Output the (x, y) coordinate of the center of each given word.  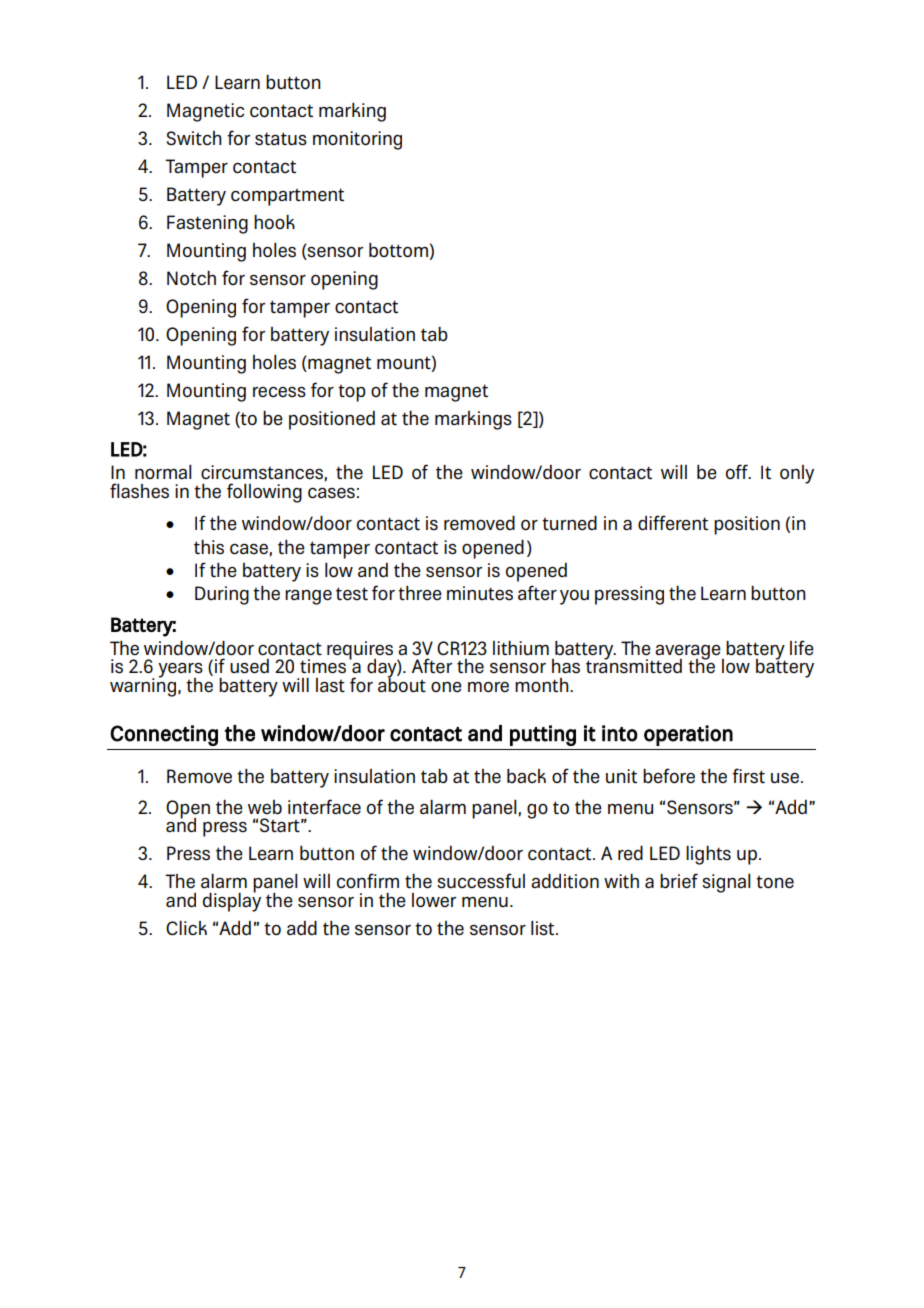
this (209, 547)
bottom (399, 251)
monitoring (357, 140)
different (673, 522)
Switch (194, 138)
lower (434, 900)
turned (569, 523)
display (232, 901)
